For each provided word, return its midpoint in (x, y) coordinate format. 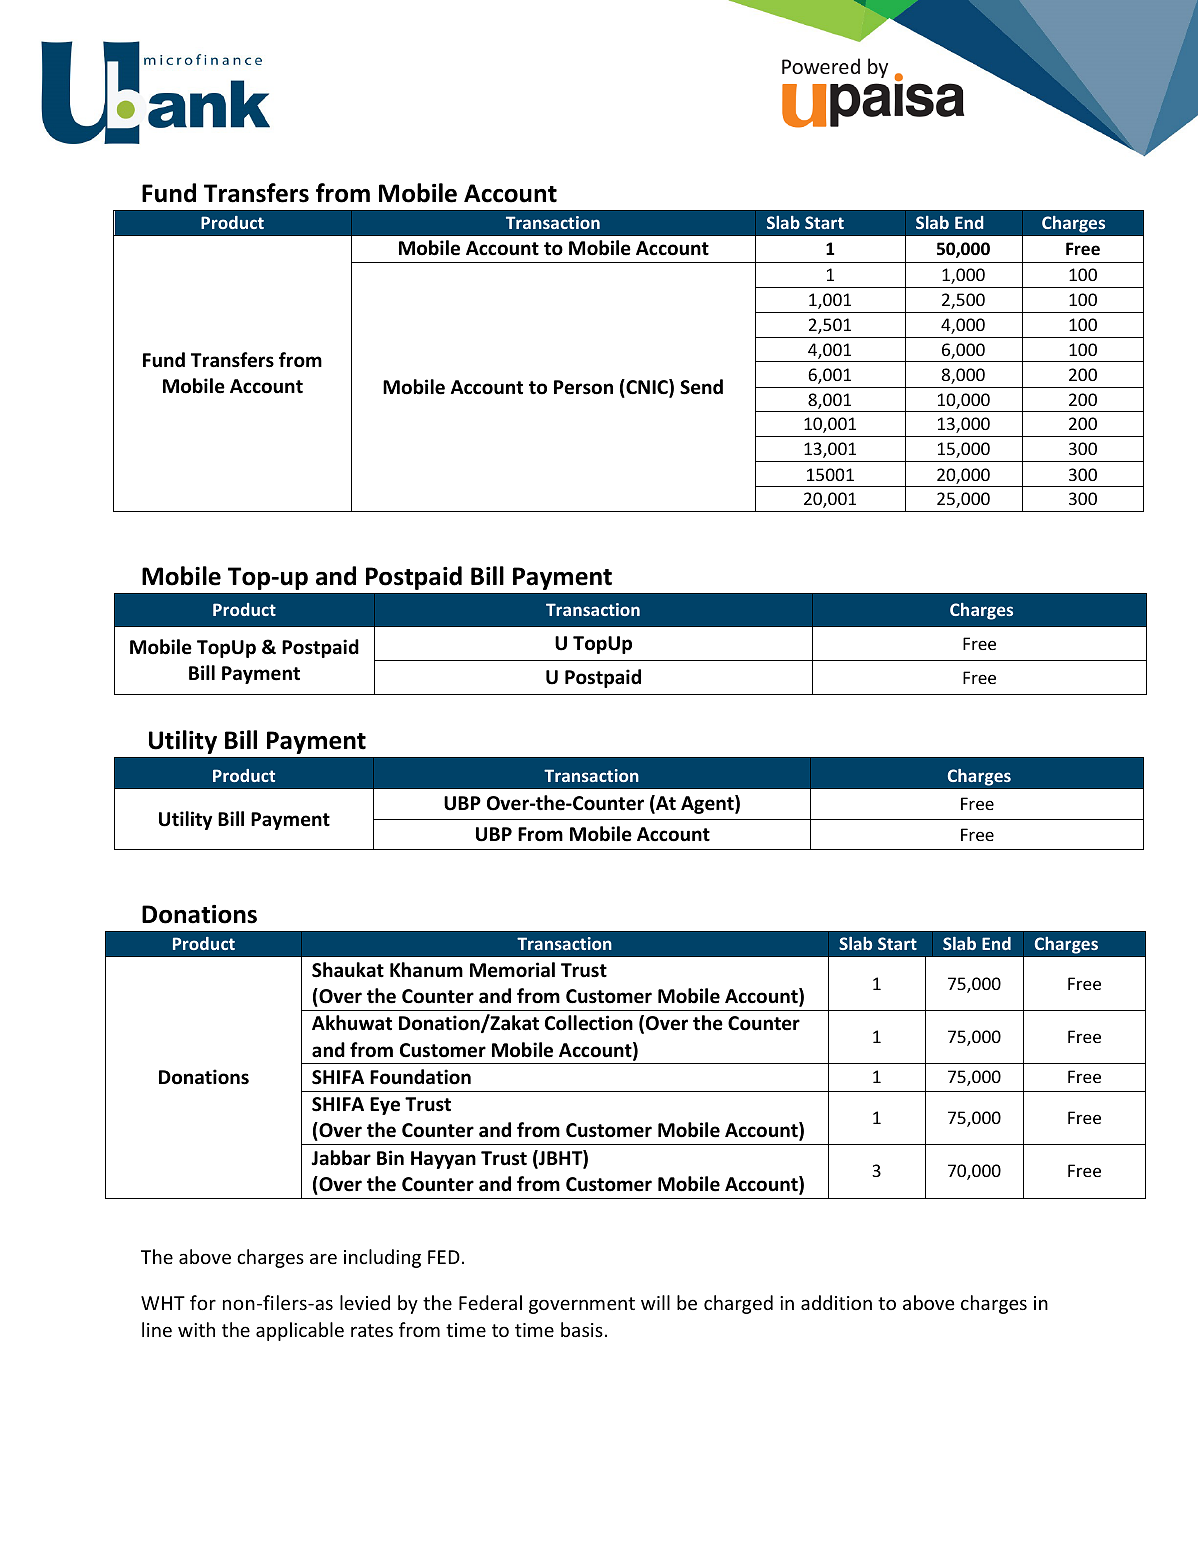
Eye (385, 1106)
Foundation (420, 1077)
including (382, 1258)
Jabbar (341, 1158)
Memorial (512, 970)
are (323, 1258)
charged (738, 1304)
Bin (390, 1157)
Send (701, 387)
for (203, 1302)
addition (836, 1302)
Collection (589, 1023)
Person (583, 387)
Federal (490, 1302)
